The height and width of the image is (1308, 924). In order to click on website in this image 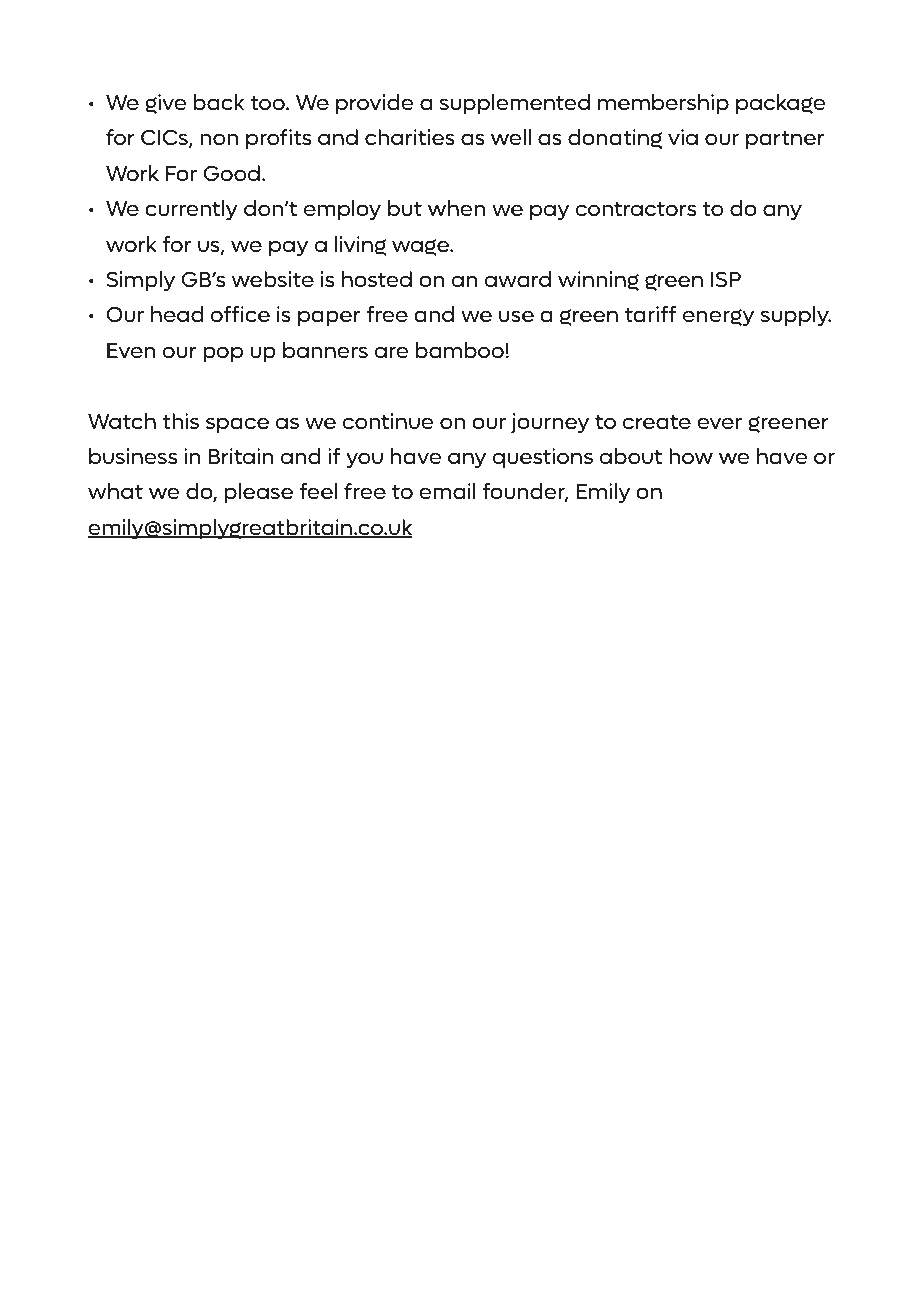, I will do `click(273, 279)`.
